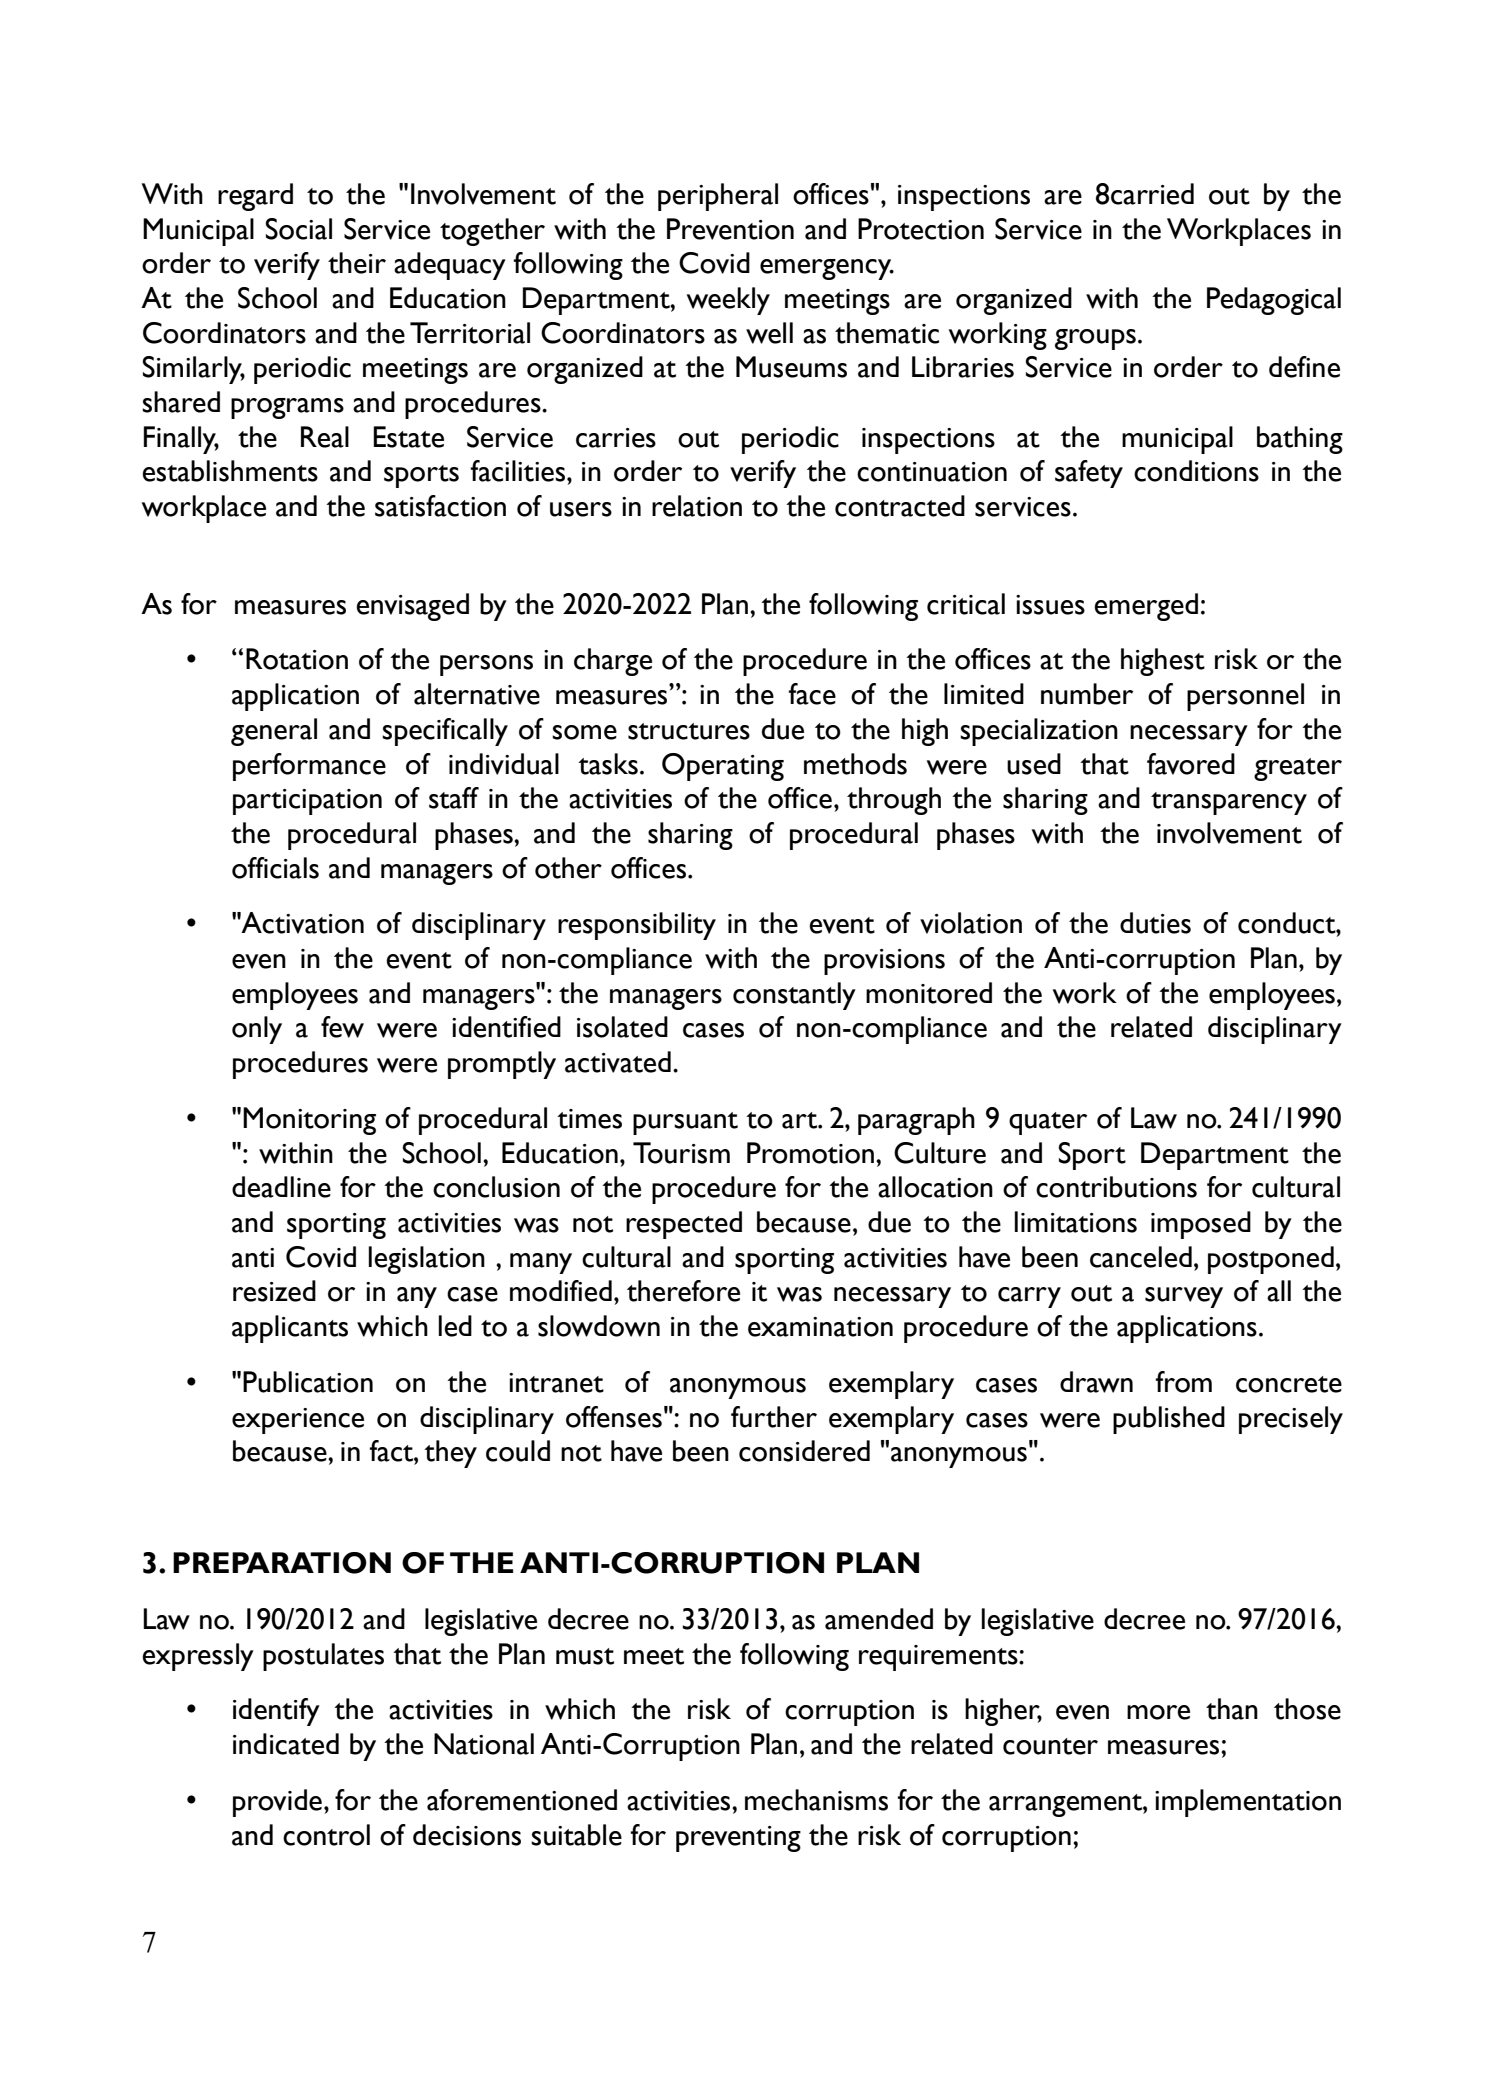  I want to click on face, so click(812, 694).
